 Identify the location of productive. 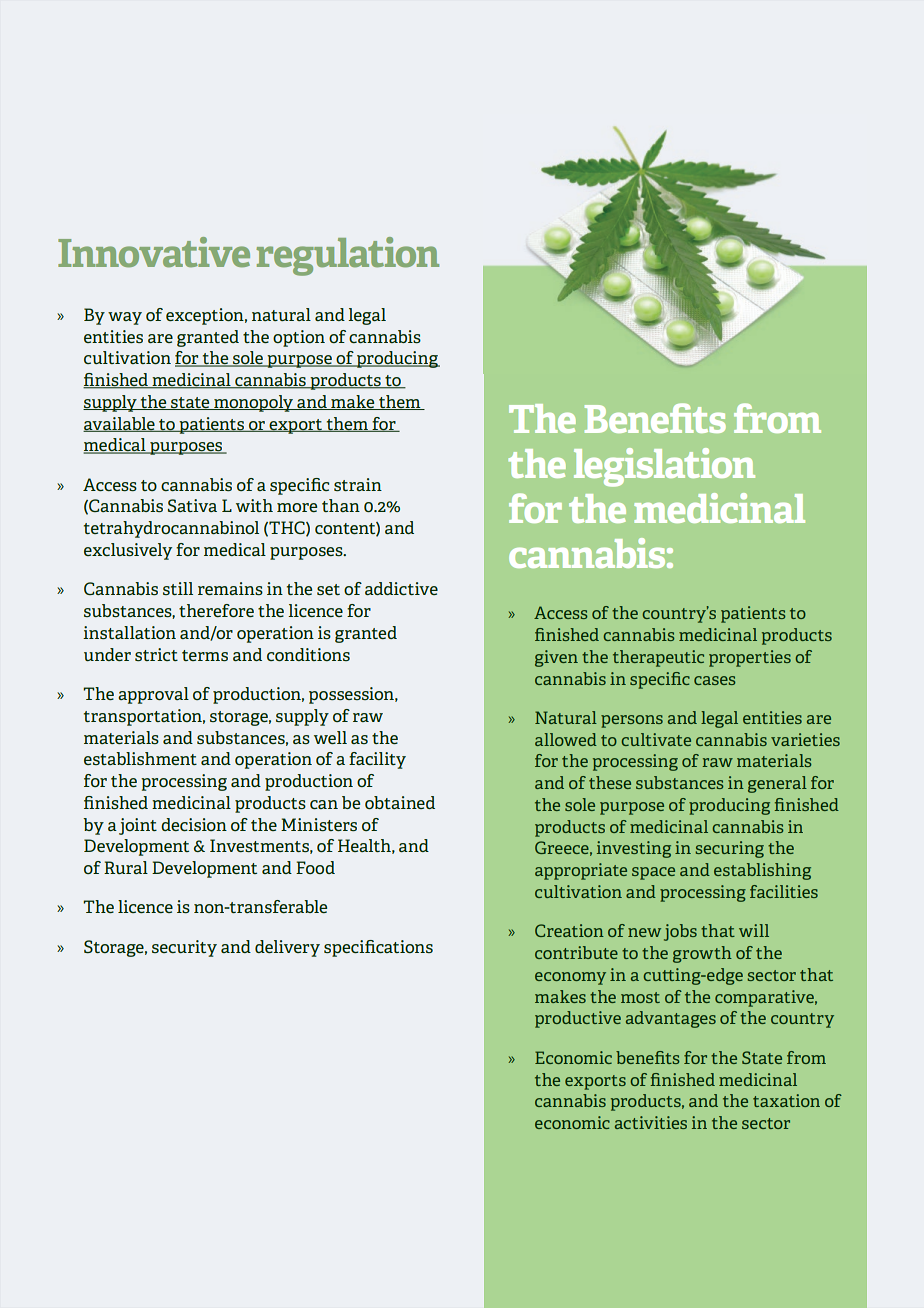
(578, 1019).
